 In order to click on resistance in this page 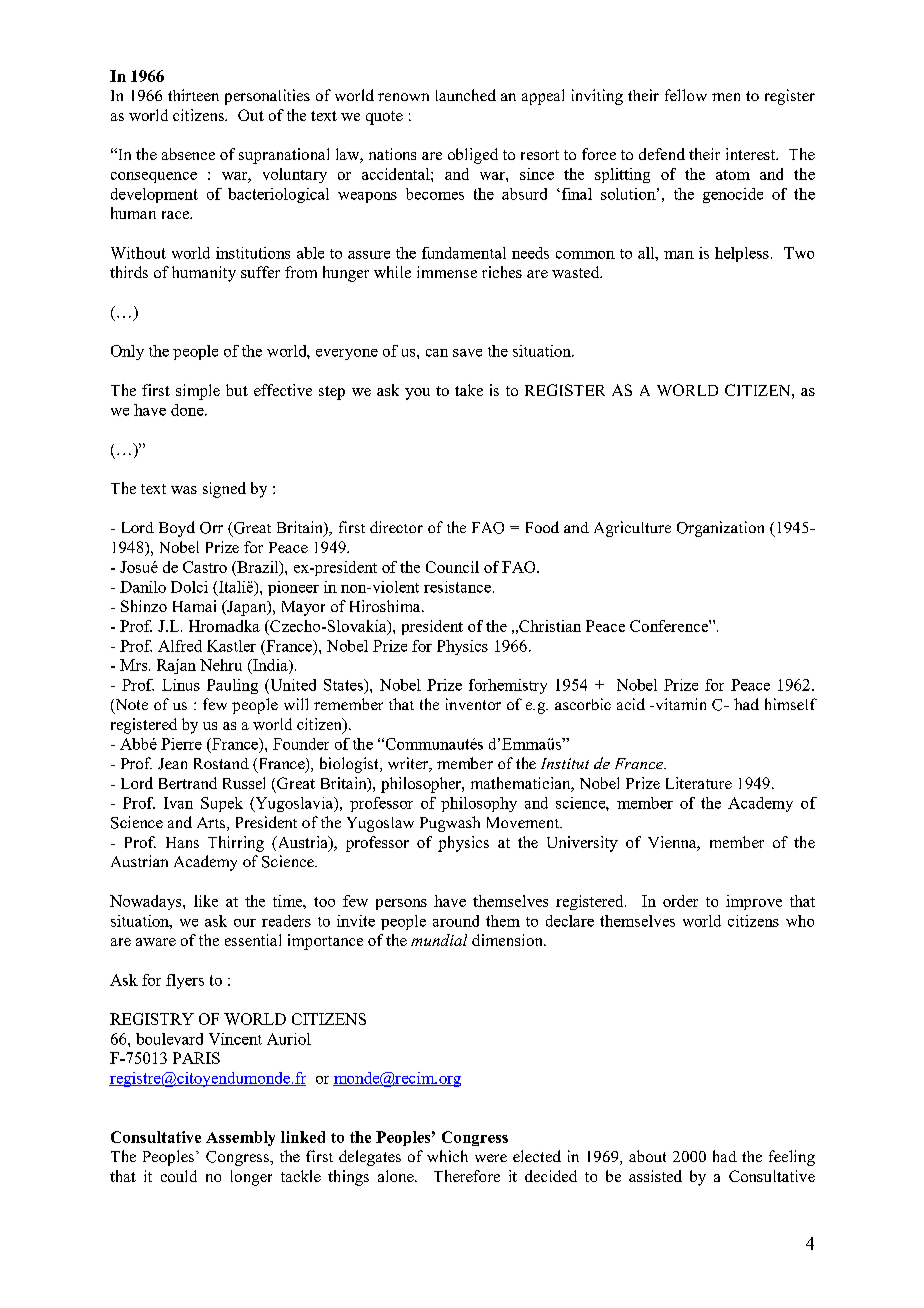, I will do `click(457, 587)`.
